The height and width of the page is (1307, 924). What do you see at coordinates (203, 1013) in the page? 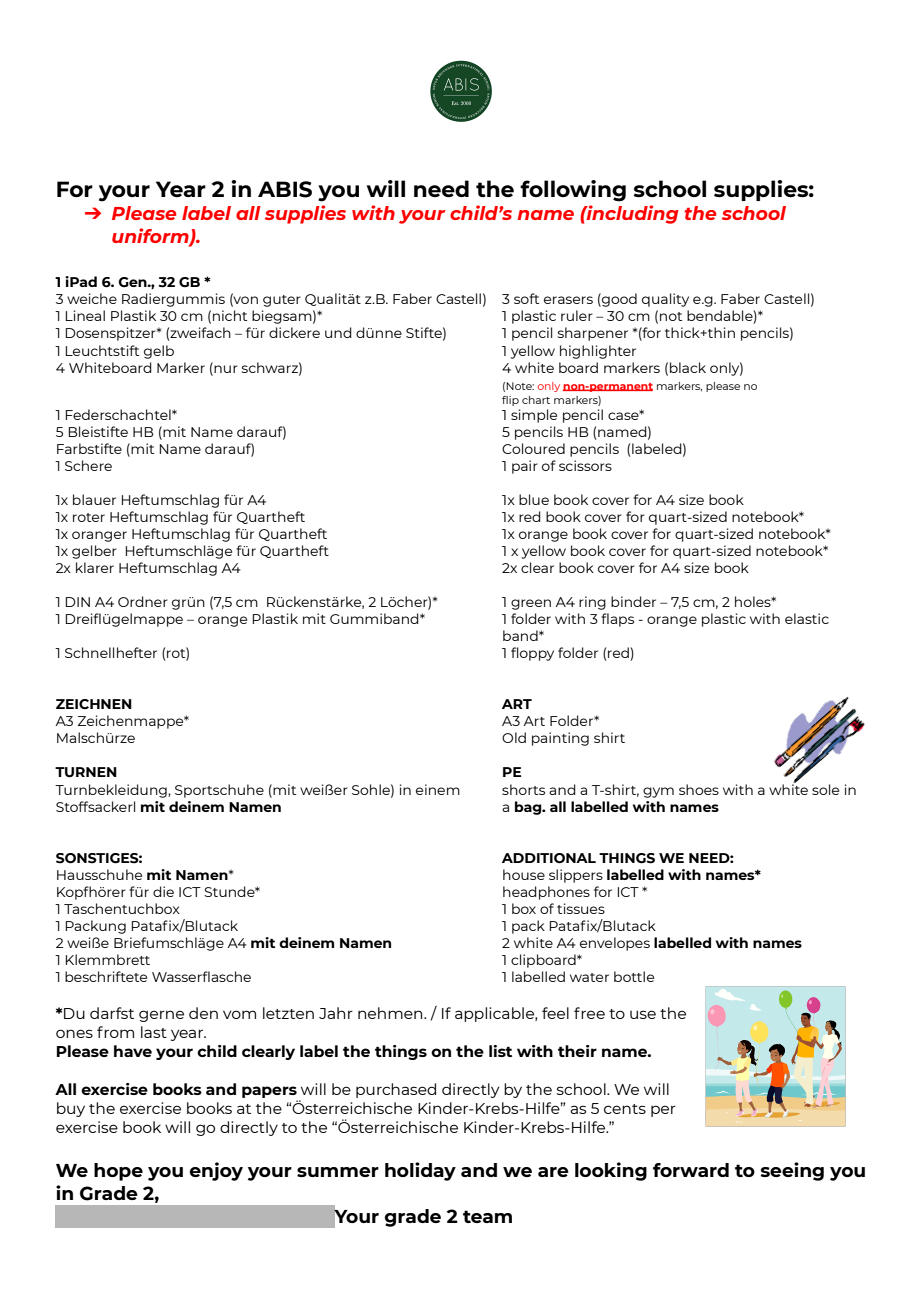
I see `den` at bounding box center [203, 1013].
